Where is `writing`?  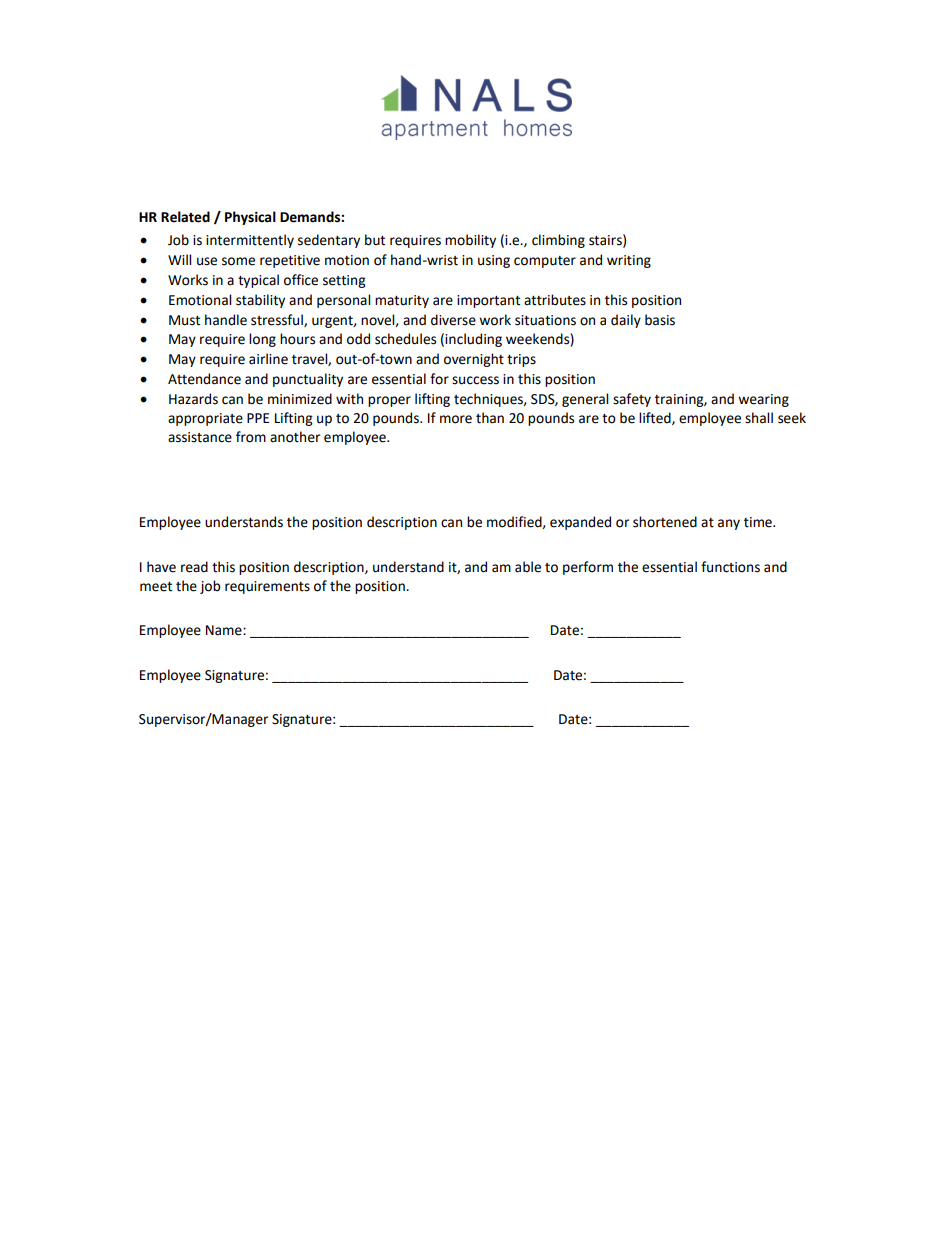 writing is located at coordinates (629, 261).
